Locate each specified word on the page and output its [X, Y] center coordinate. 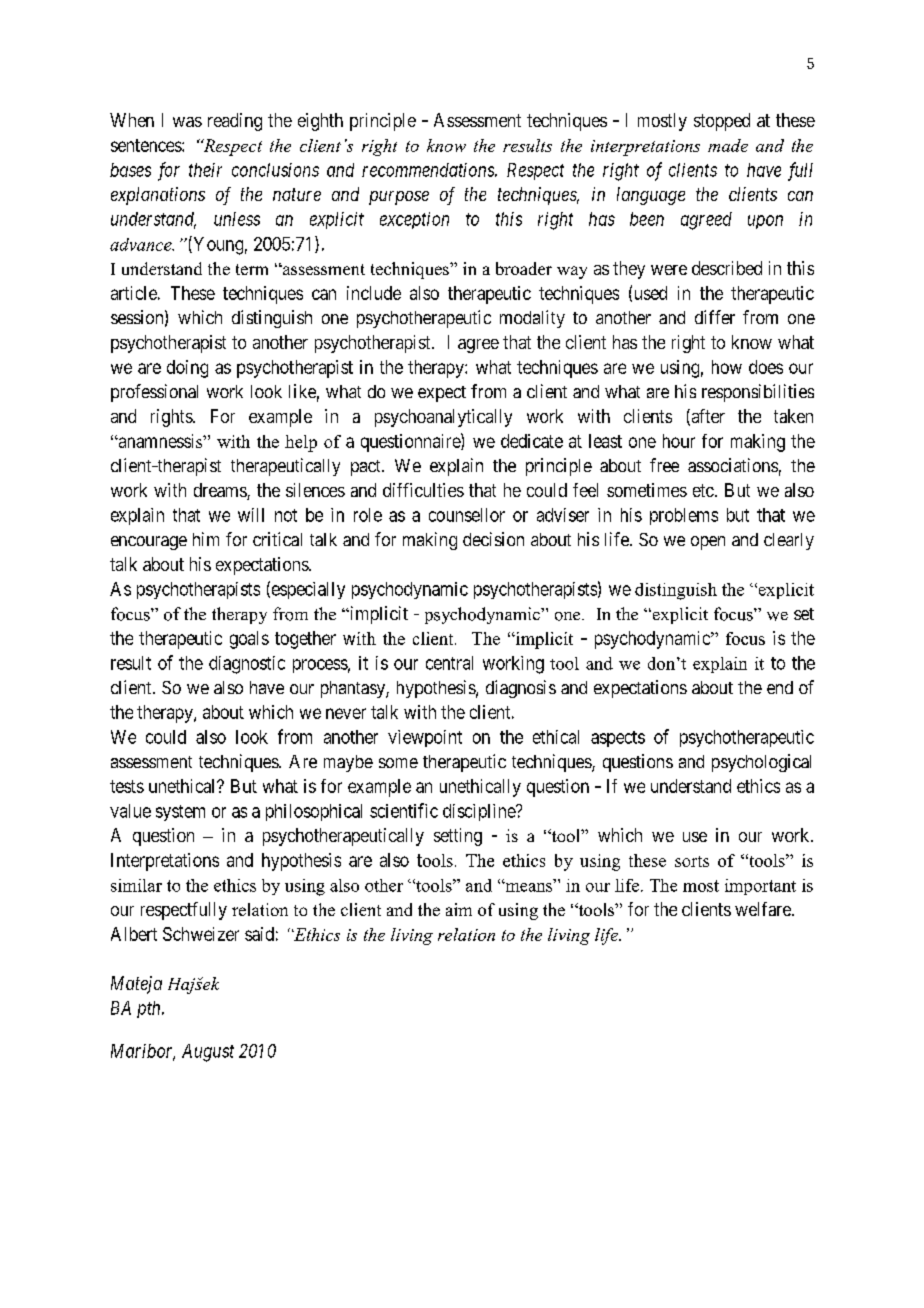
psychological [761, 763]
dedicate [532, 441]
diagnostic [247, 665]
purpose [399, 198]
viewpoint [425, 738]
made [728, 145]
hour [679, 441]
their [205, 170]
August [208, 1053]
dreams [221, 491]
